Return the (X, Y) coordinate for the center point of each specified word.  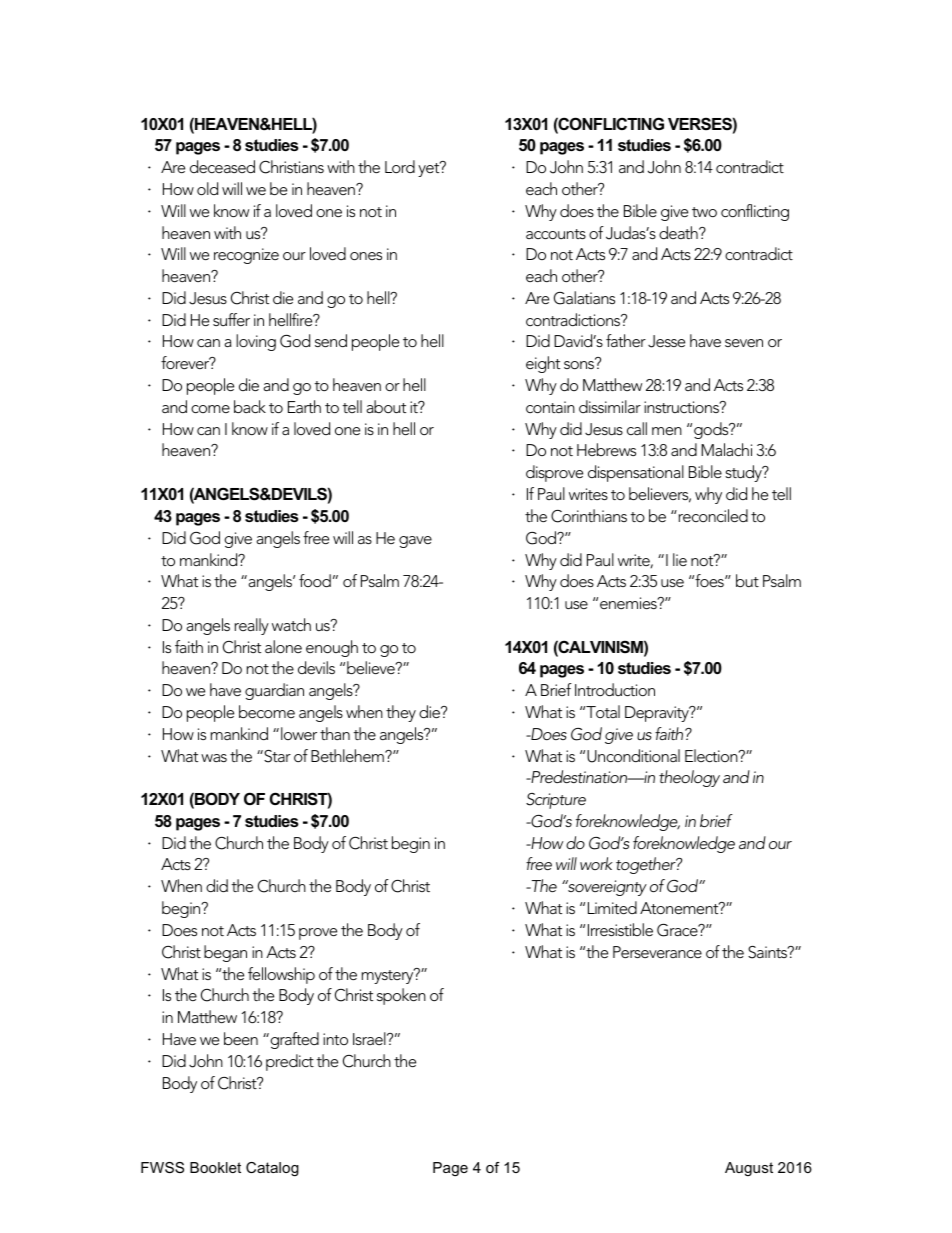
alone (283, 646)
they (401, 713)
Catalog (272, 1169)
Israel (370, 1038)
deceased (222, 166)
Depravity (658, 714)
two (704, 212)
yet (430, 169)
